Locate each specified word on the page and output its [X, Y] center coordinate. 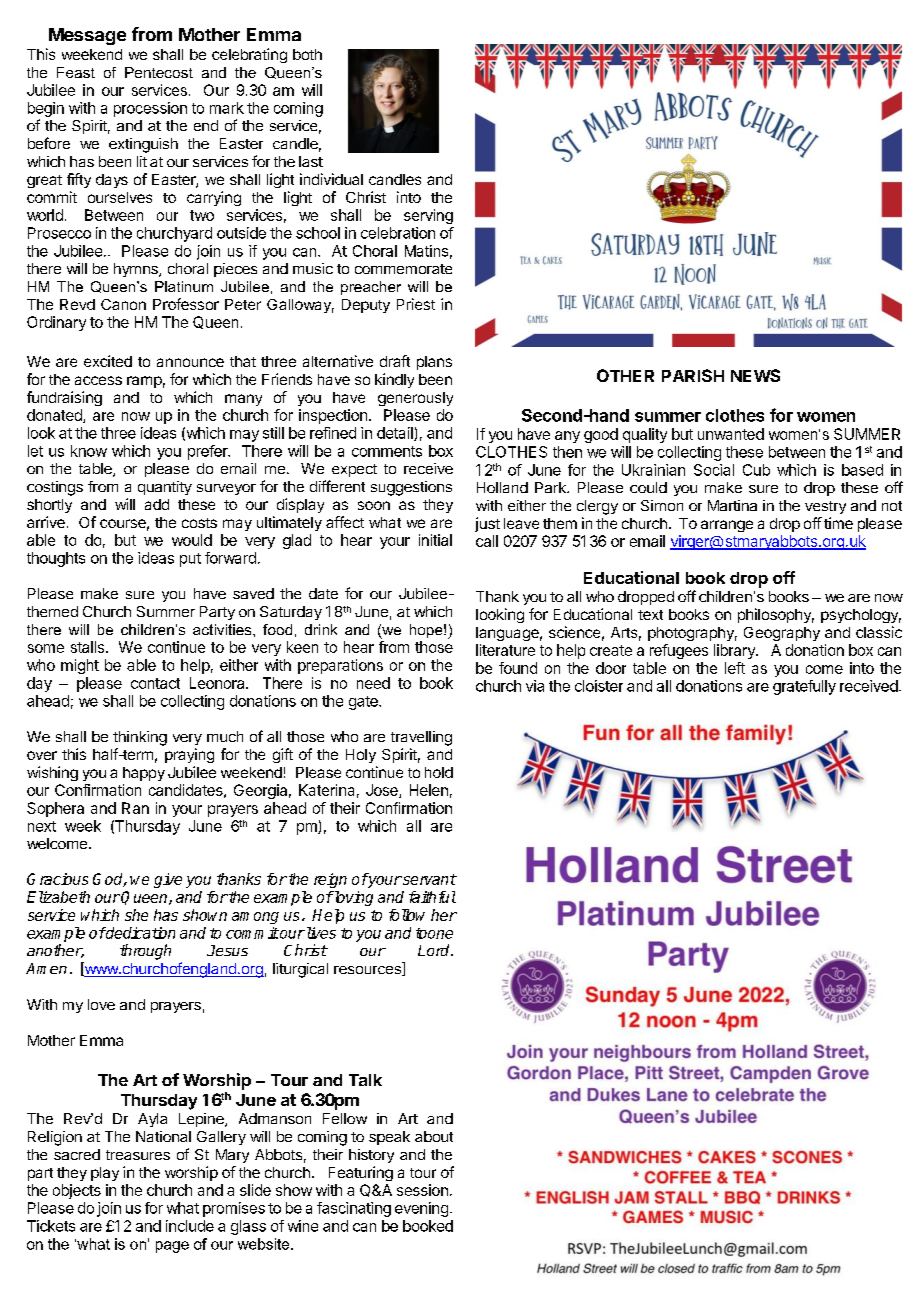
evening [421, 1209]
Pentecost [159, 72]
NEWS [755, 375]
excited [108, 361]
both [307, 54]
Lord [435, 950]
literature [505, 650]
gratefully [804, 687]
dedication [139, 933]
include [190, 1226]
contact [155, 683]
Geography [782, 634]
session [422, 1190]
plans [434, 363]
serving [428, 216]
